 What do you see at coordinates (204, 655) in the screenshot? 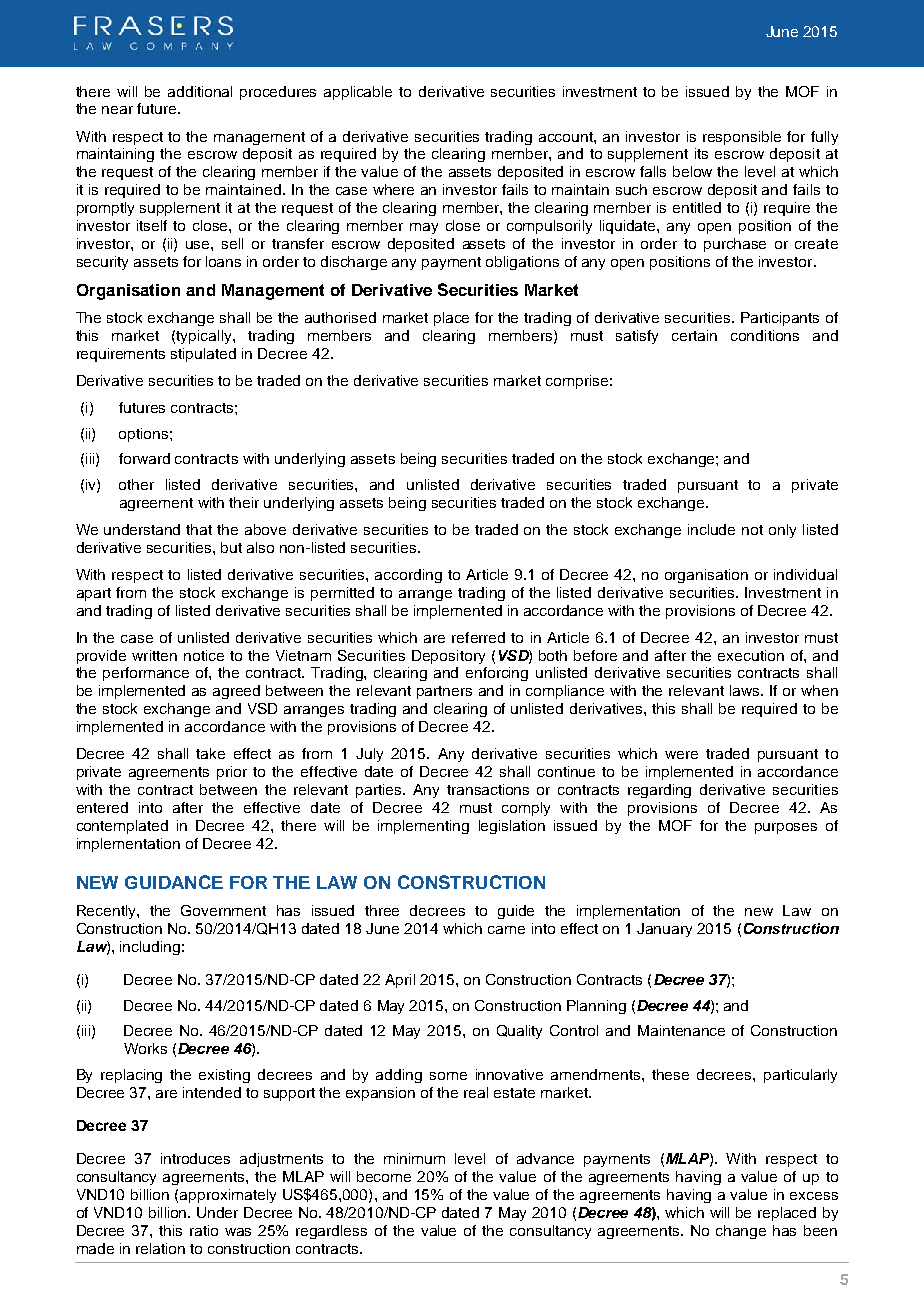
I see `notice` at bounding box center [204, 655].
